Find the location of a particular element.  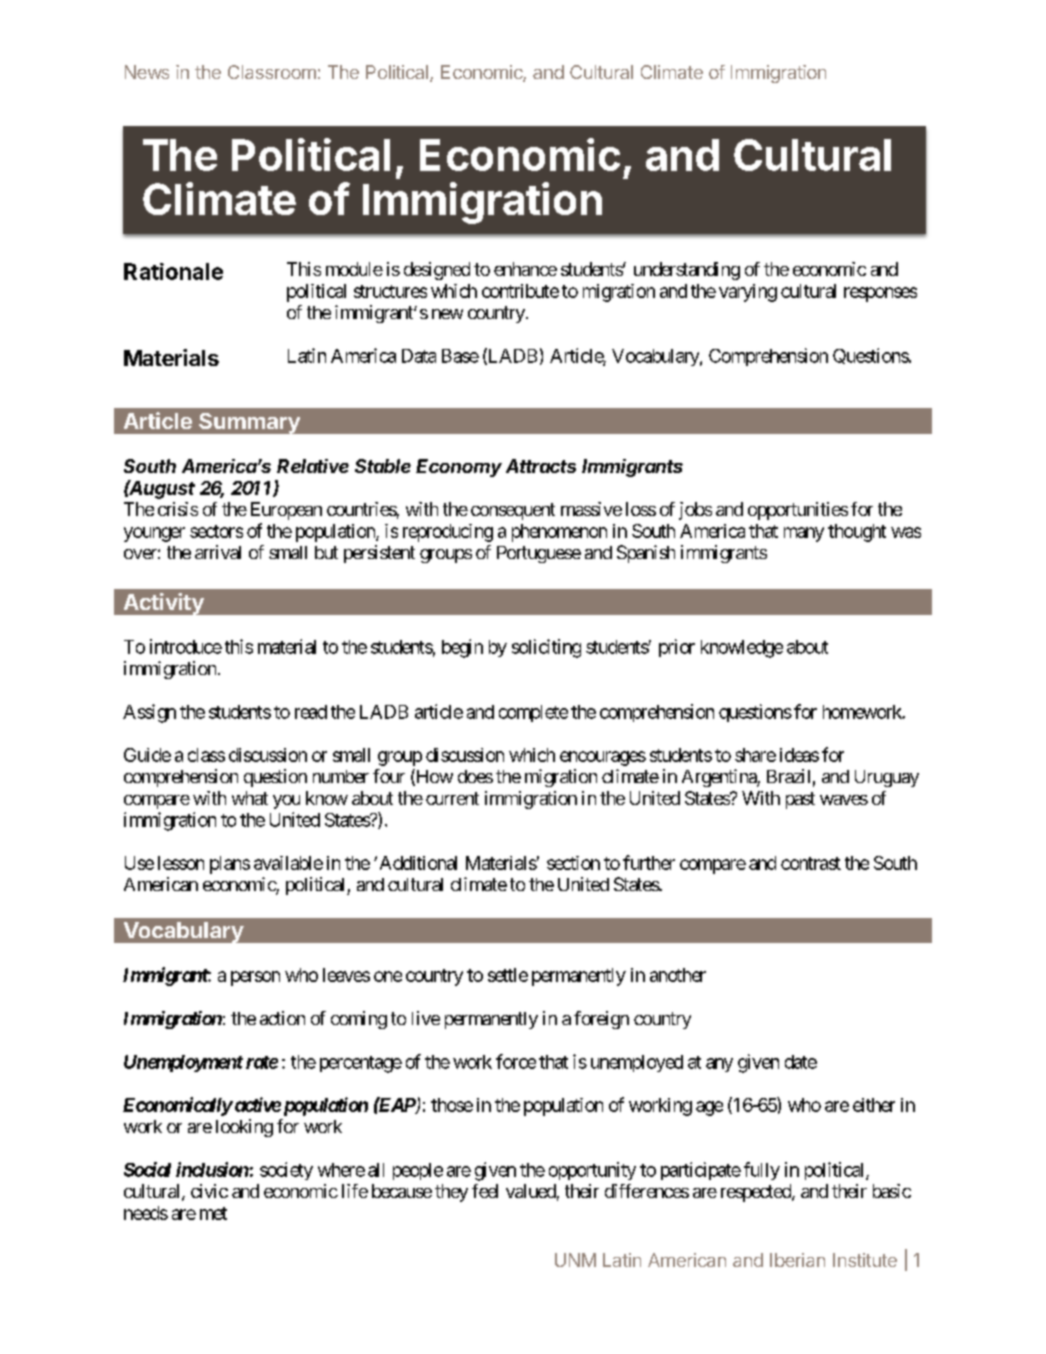

designed is located at coordinates (437, 271).
